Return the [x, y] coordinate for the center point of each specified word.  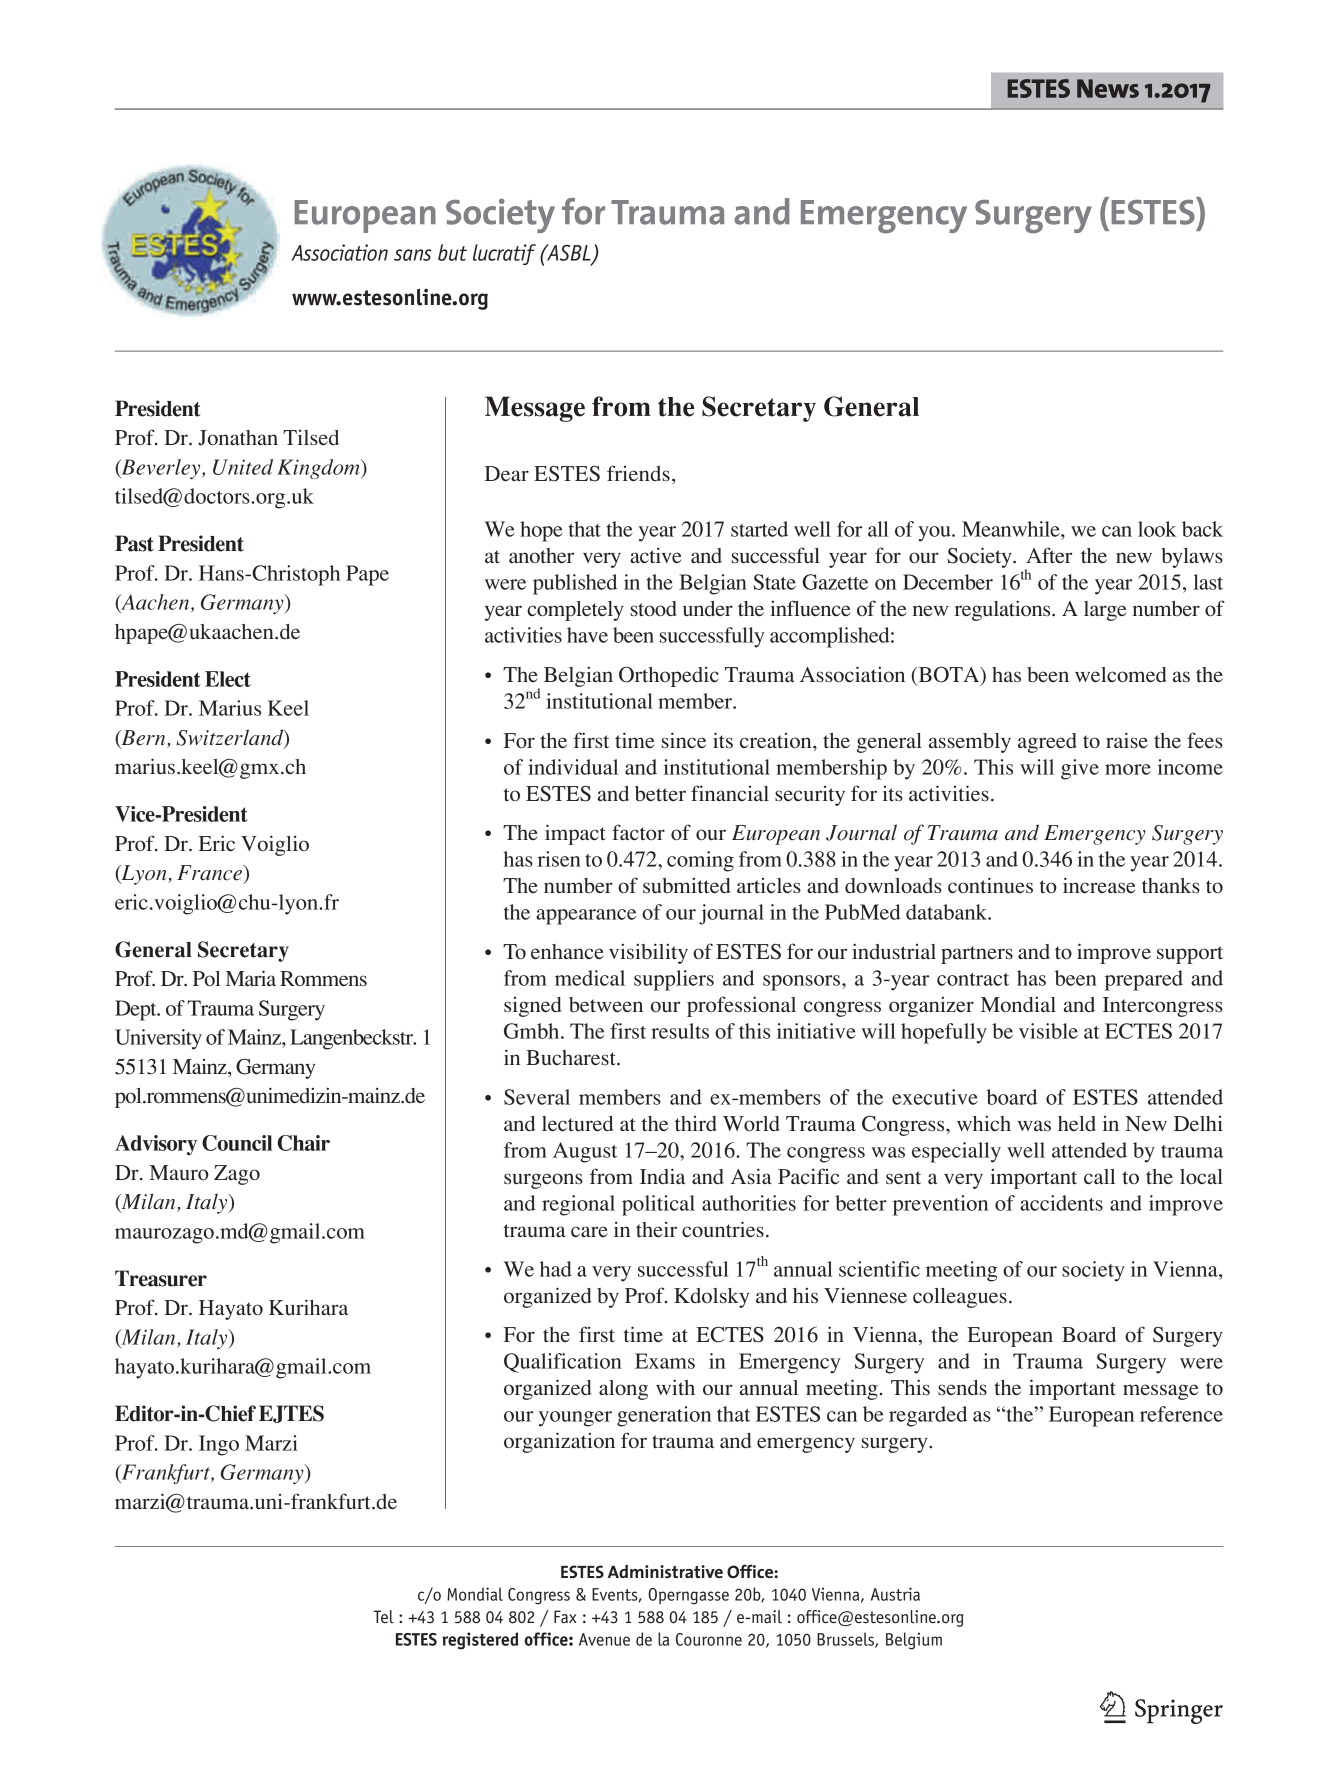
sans [413, 255]
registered [480, 1641]
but [452, 252]
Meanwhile [1012, 529]
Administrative [665, 1571]
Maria [250, 978]
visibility [648, 953]
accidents [1061, 1203]
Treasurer [161, 1278]
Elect [228, 679]
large [1105, 611]
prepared [1144, 980]
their [656, 1229]
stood [654, 608]
